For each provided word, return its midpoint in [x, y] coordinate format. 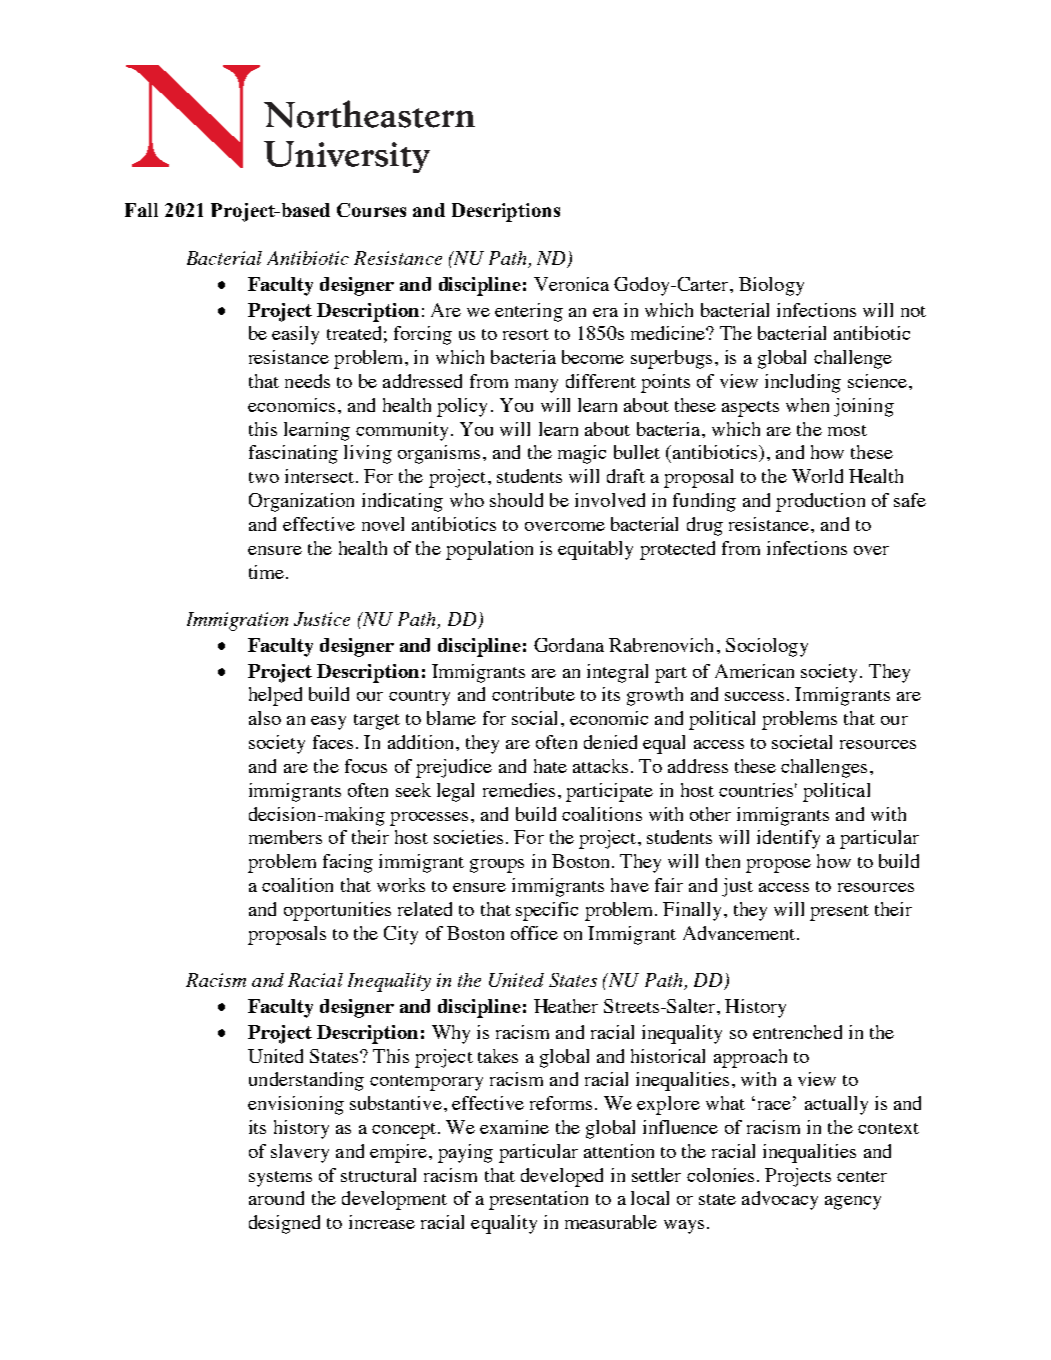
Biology [771, 286]
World [817, 476]
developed [562, 1177]
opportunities [337, 911]
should [516, 500]
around [276, 1198]
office [534, 933]
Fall [141, 210]
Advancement [740, 933]
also [265, 718]
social [534, 718]
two [264, 477]
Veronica [571, 284]
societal [802, 742]
